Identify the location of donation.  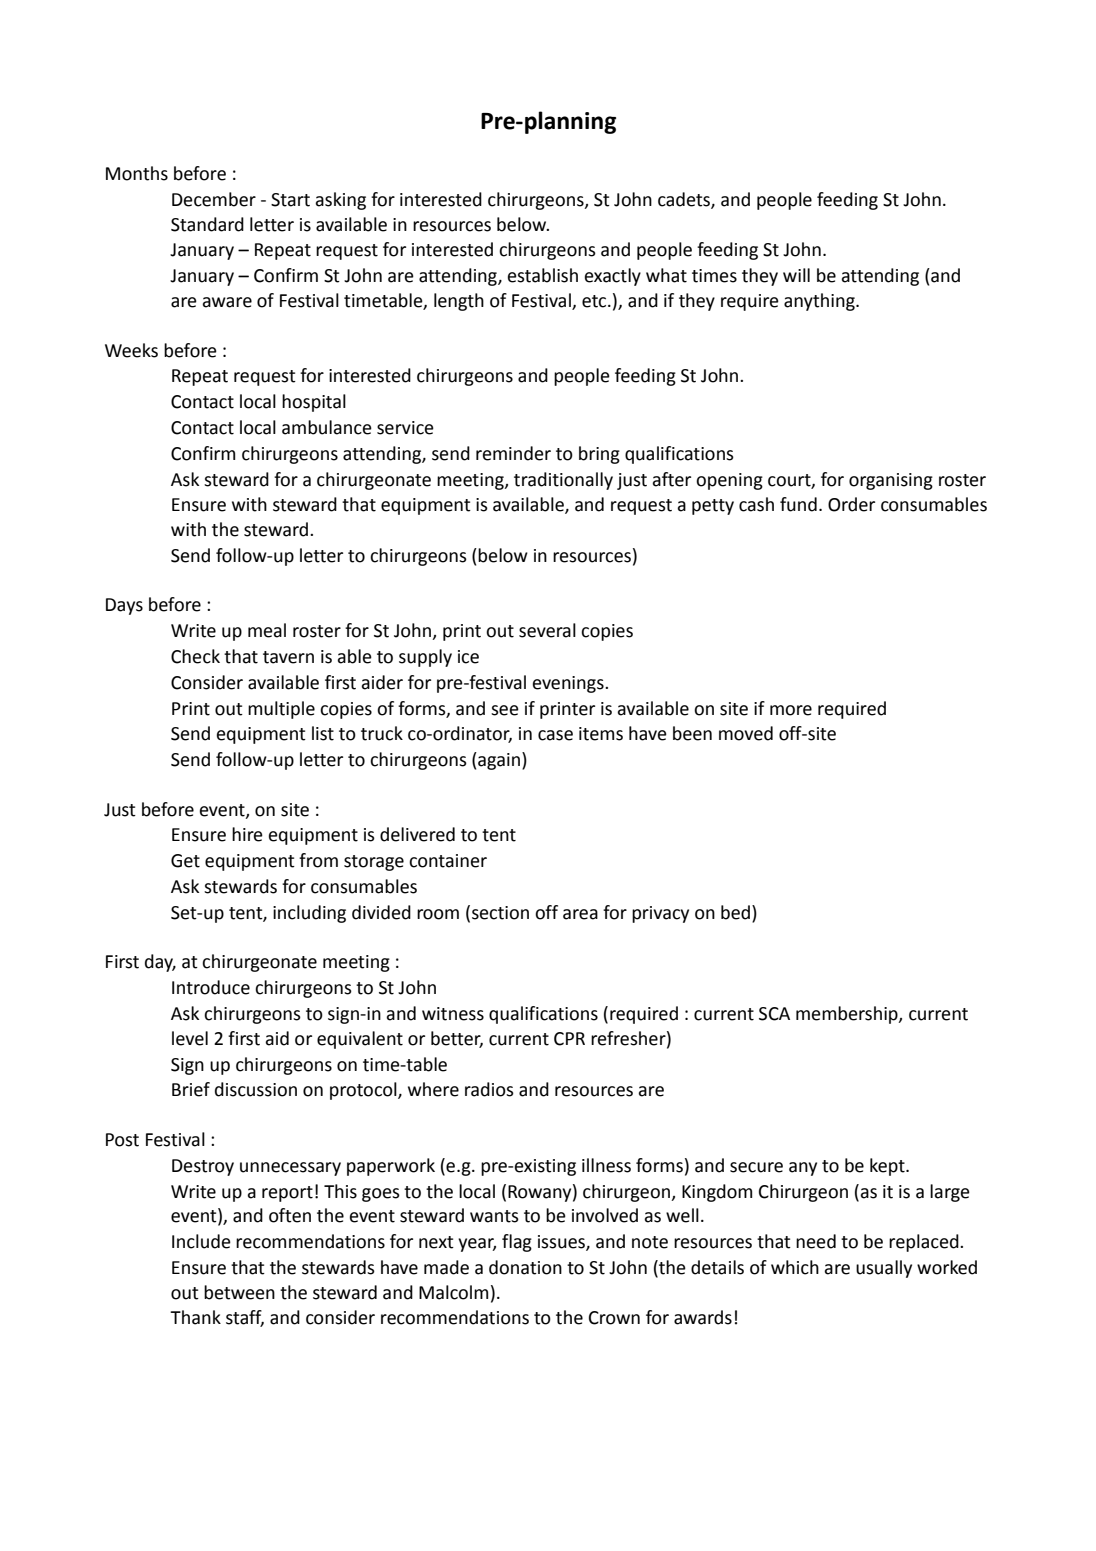
(525, 1267).
